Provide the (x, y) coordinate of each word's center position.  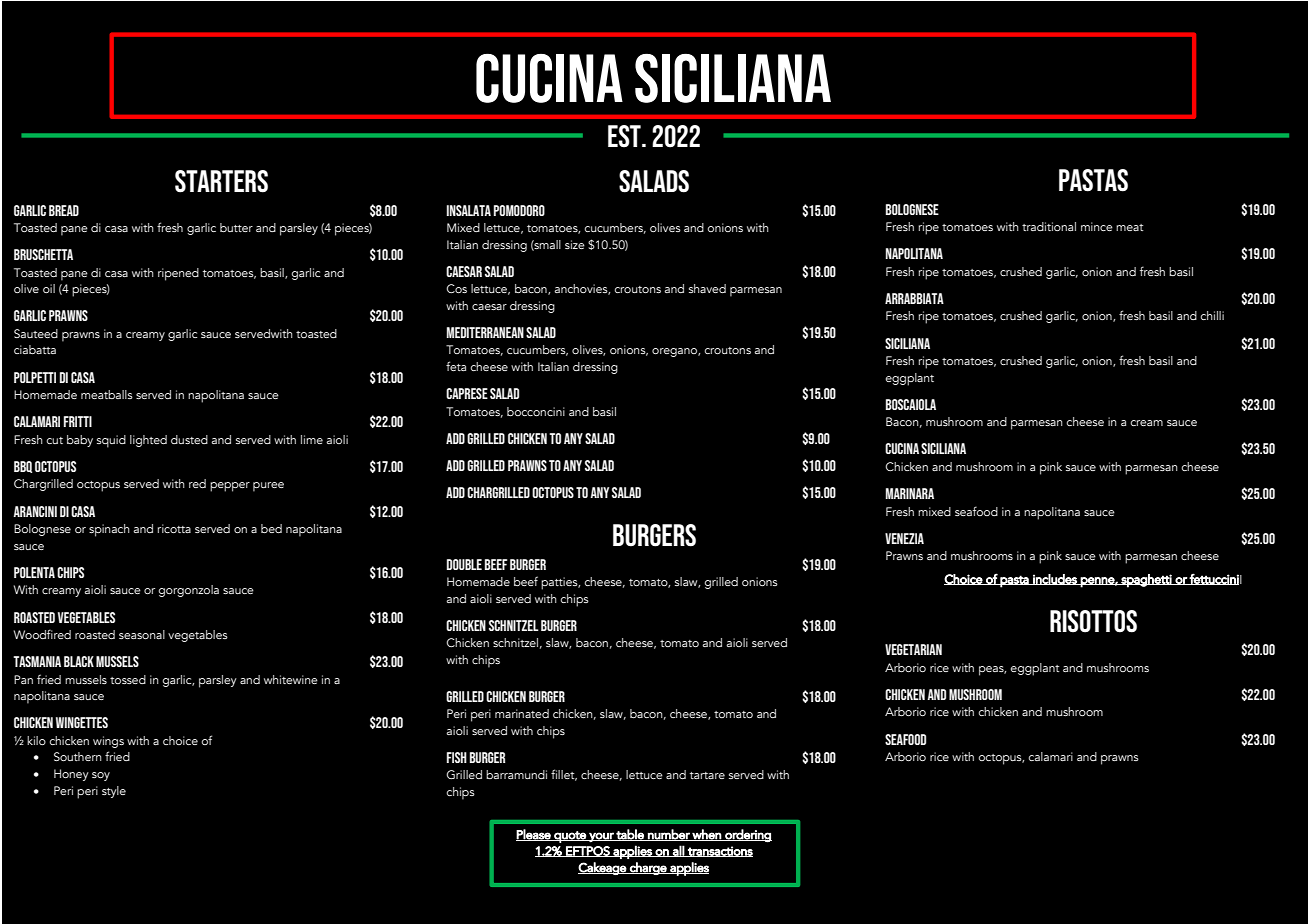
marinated (522, 713)
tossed (128, 679)
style (114, 792)
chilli (1212, 315)
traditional (1049, 226)
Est (625, 136)
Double (464, 564)
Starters (221, 181)
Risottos (1093, 621)
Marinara (910, 493)
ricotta (174, 528)
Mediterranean (485, 332)
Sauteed (36, 333)
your (601, 837)
